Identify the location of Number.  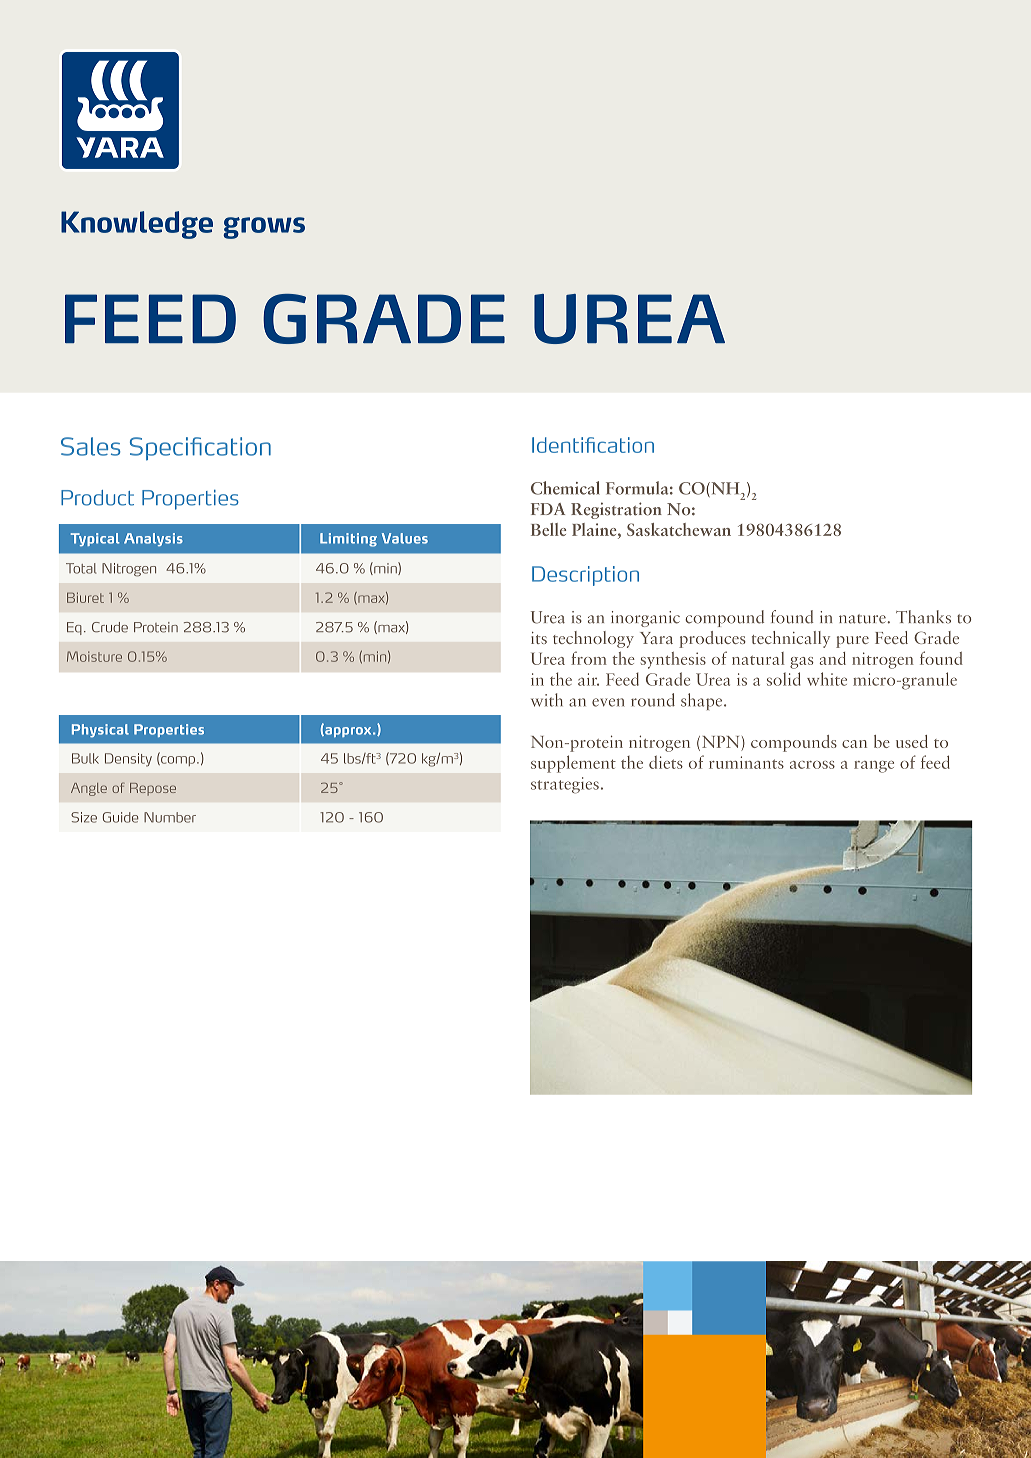
(170, 817).
